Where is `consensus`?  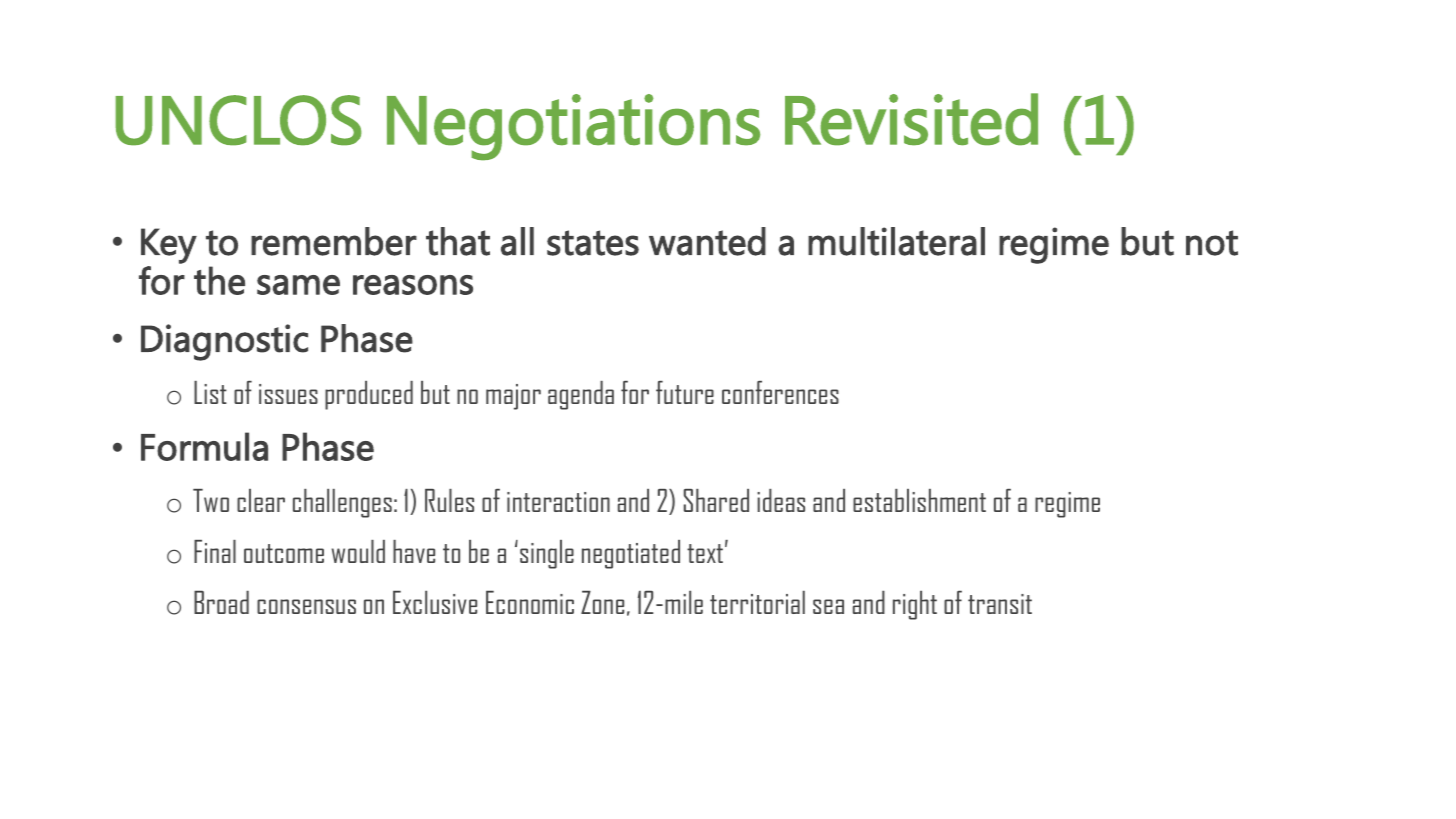 consensus is located at coordinates (306, 606).
